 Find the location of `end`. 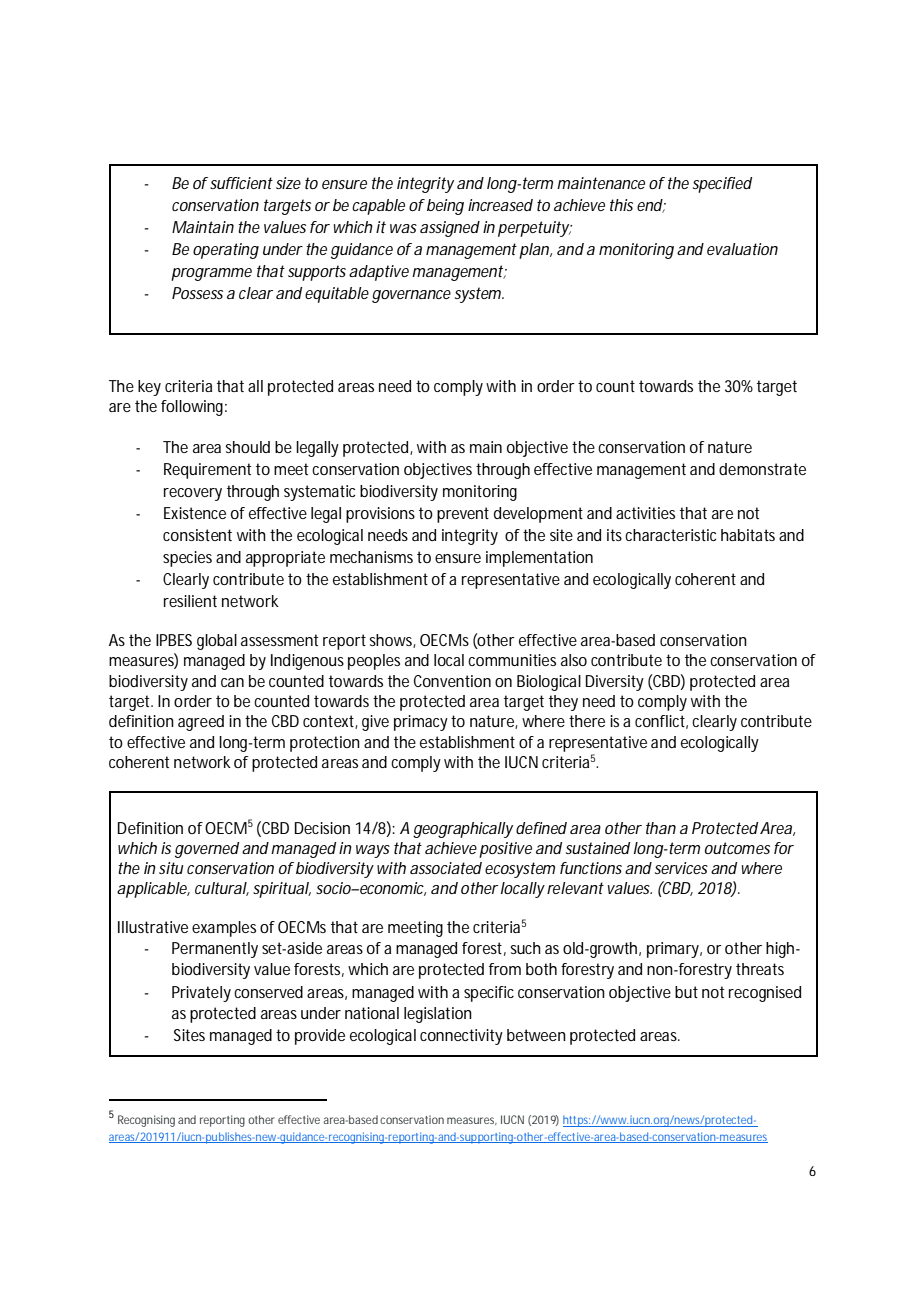

end is located at coordinates (650, 206).
